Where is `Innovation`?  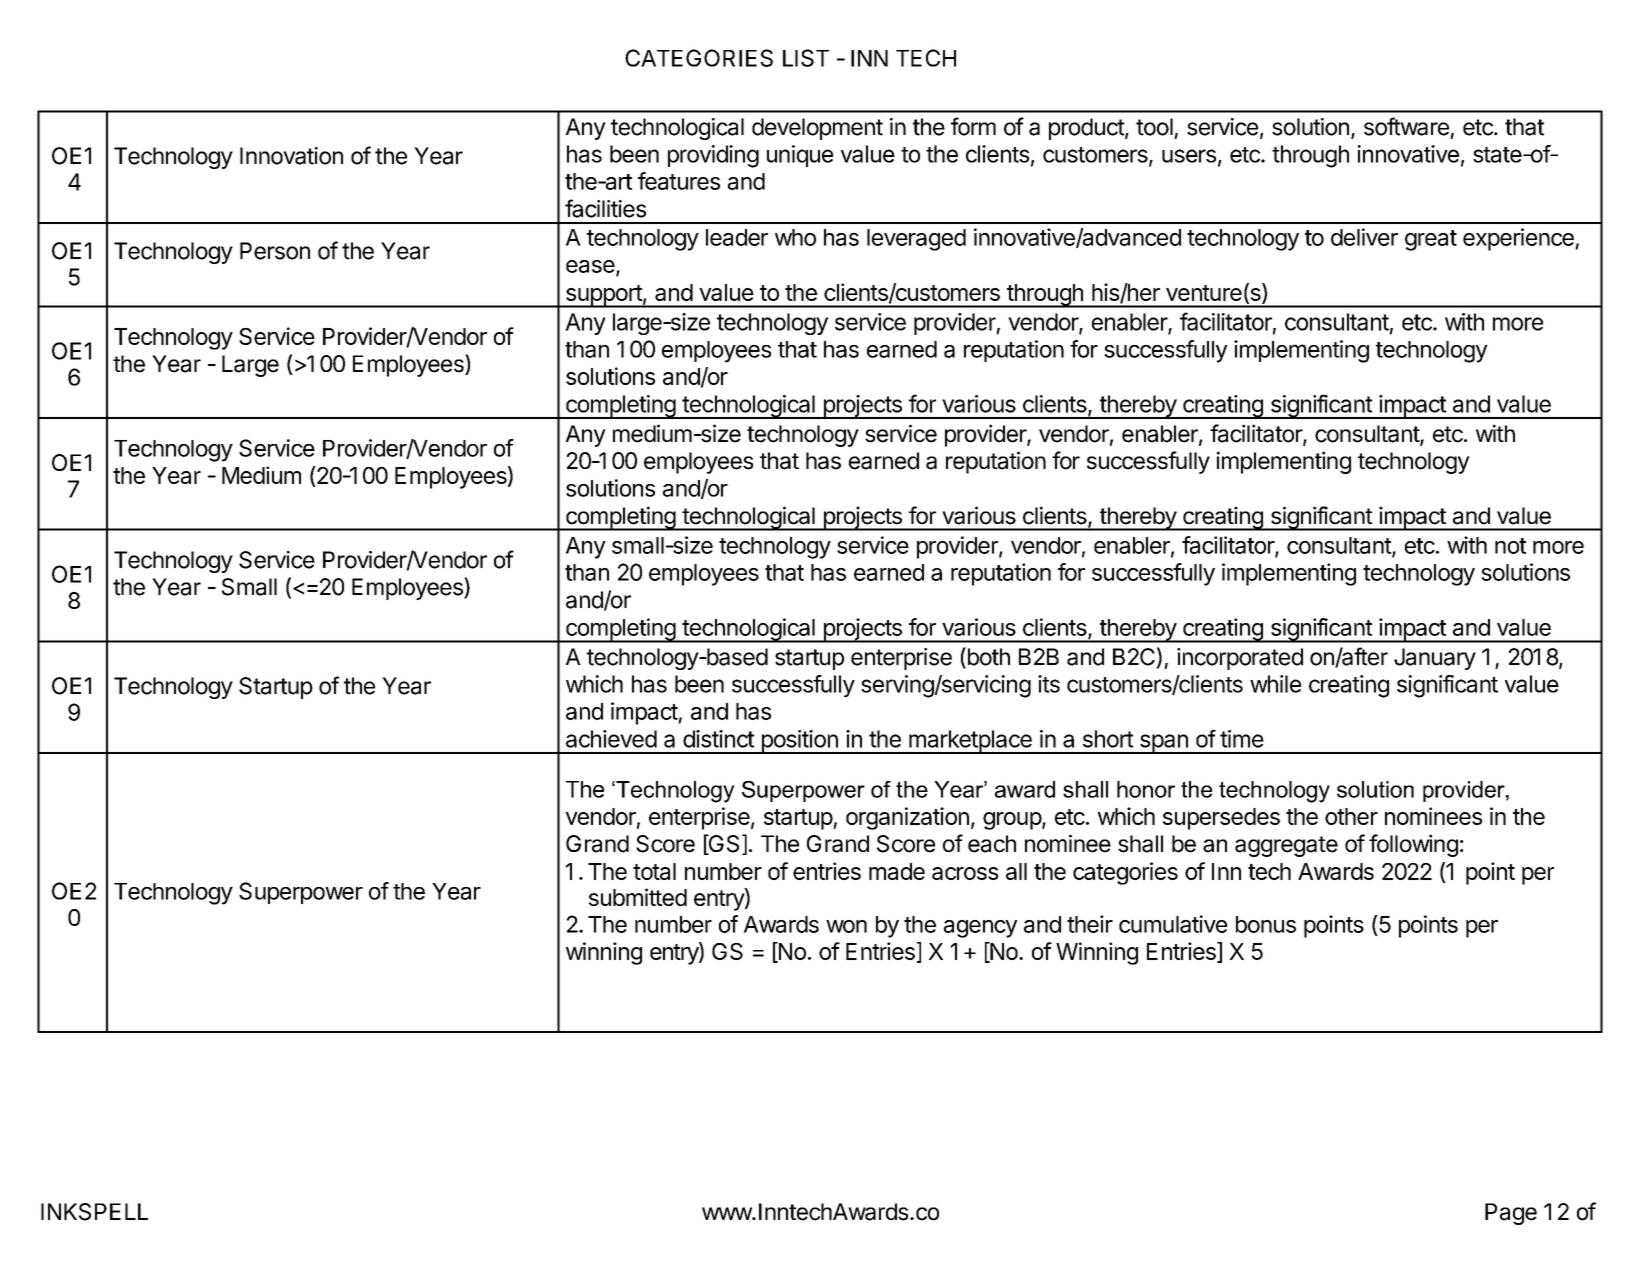 Innovation is located at coordinates (291, 156).
